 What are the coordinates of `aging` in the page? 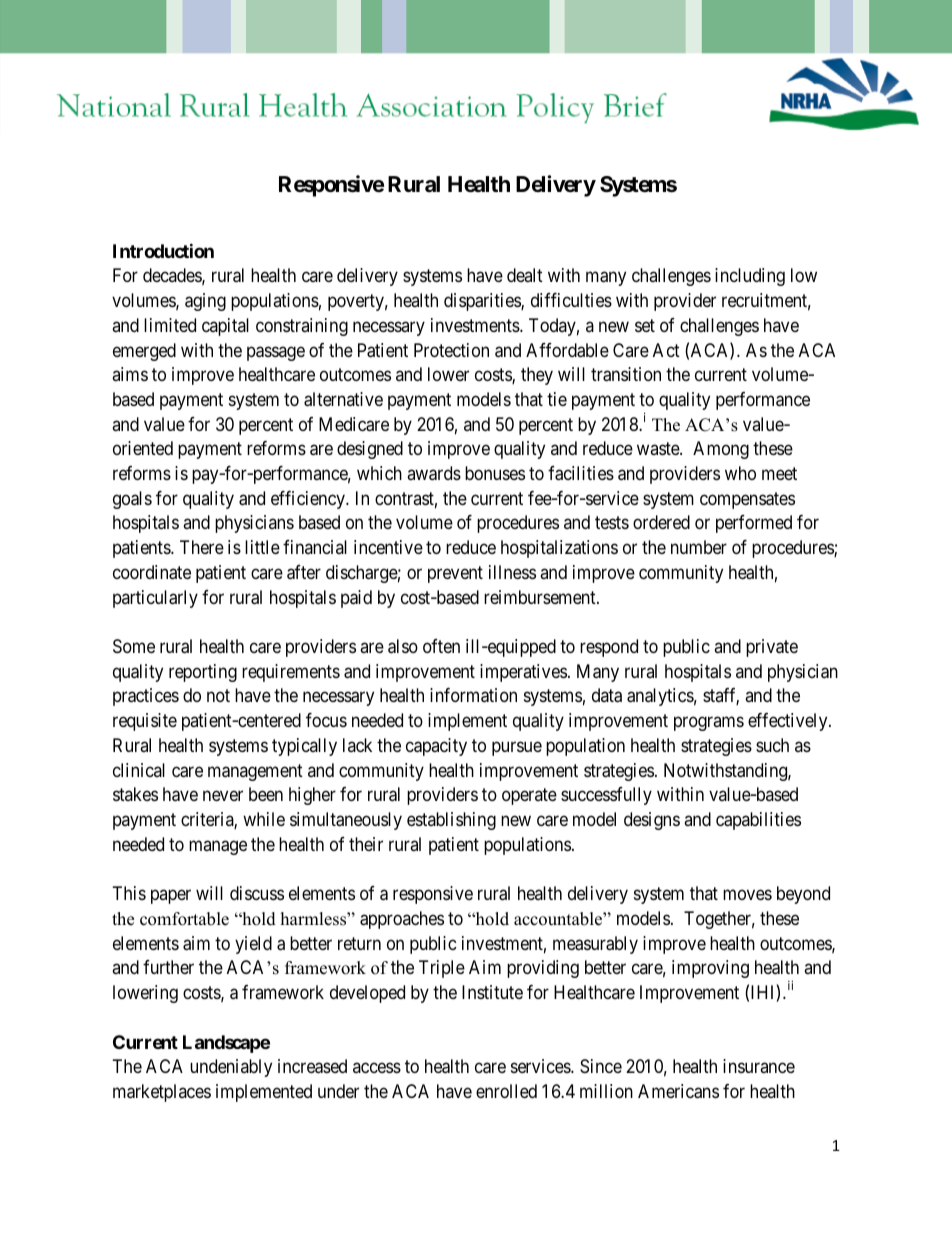 It's located at (205, 302).
